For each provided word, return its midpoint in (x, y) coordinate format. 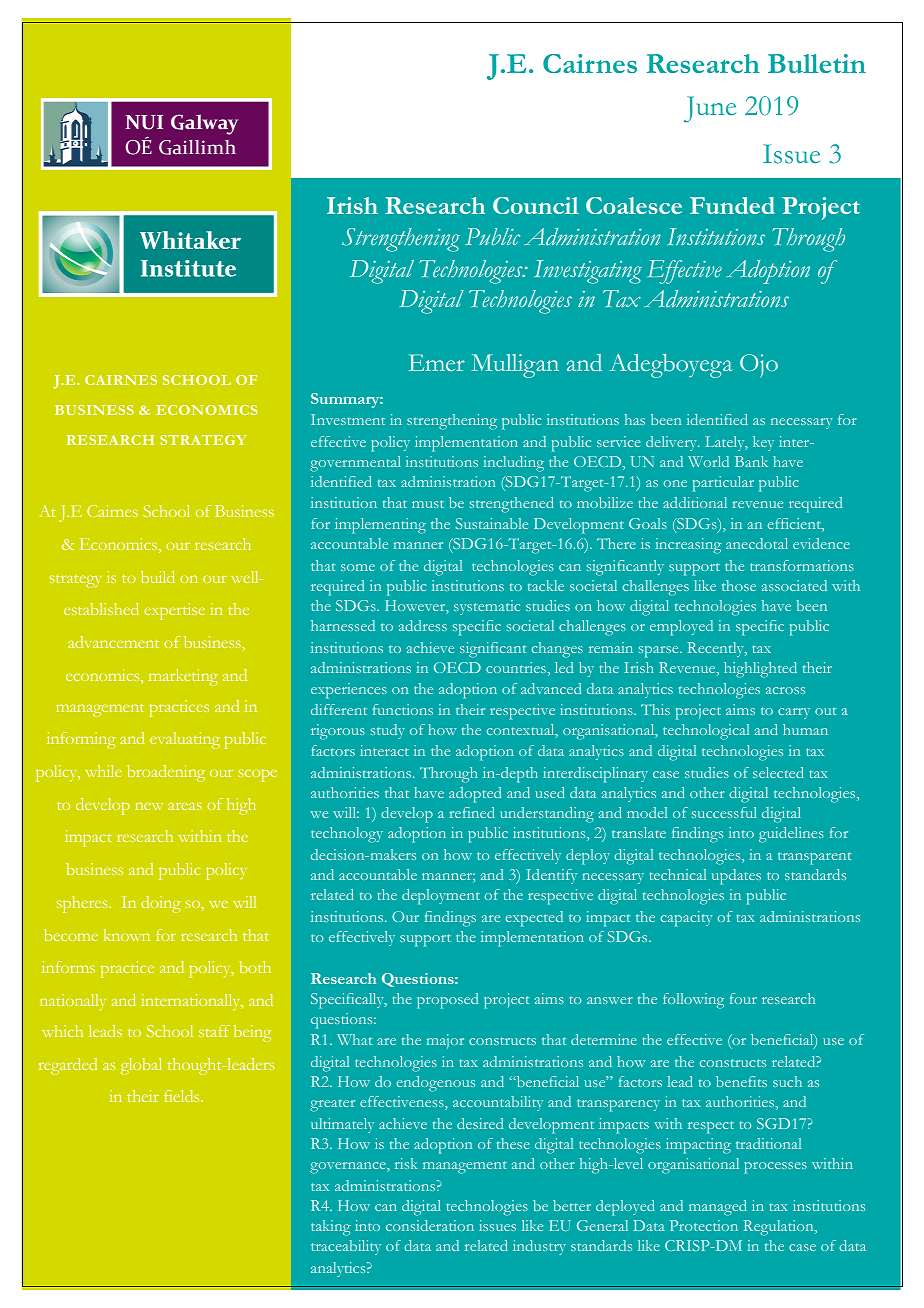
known (127, 935)
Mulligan (515, 366)
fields (183, 1096)
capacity (686, 919)
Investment (348, 419)
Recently (716, 649)
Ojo (759, 366)
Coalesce (634, 205)
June (710, 109)
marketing (183, 677)
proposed (447, 1001)
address (423, 625)
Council (536, 205)
